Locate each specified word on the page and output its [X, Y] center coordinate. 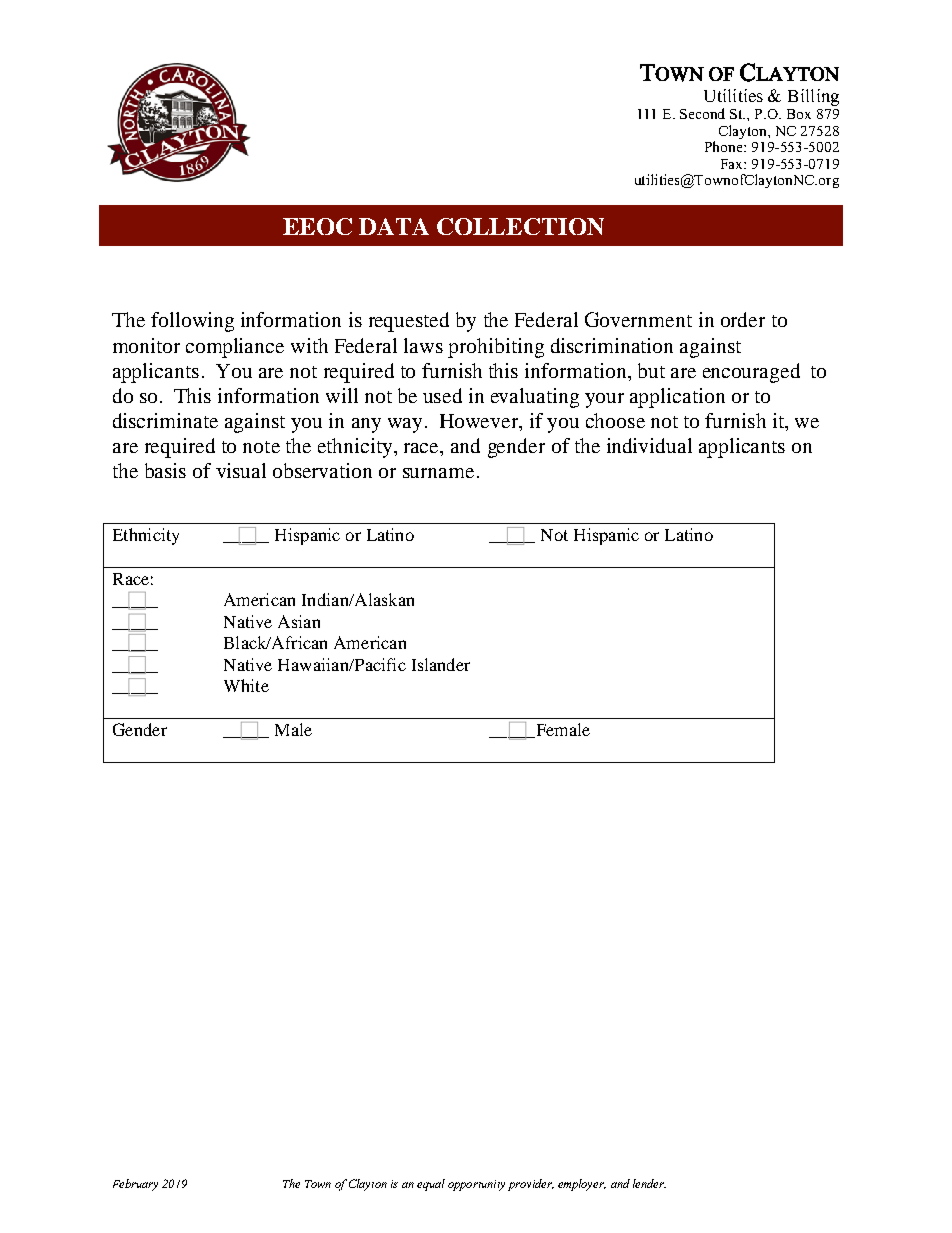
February [135, 1185]
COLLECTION [520, 226]
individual [649, 445]
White [246, 685]
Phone [725, 146]
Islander [441, 664]
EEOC [317, 226]
